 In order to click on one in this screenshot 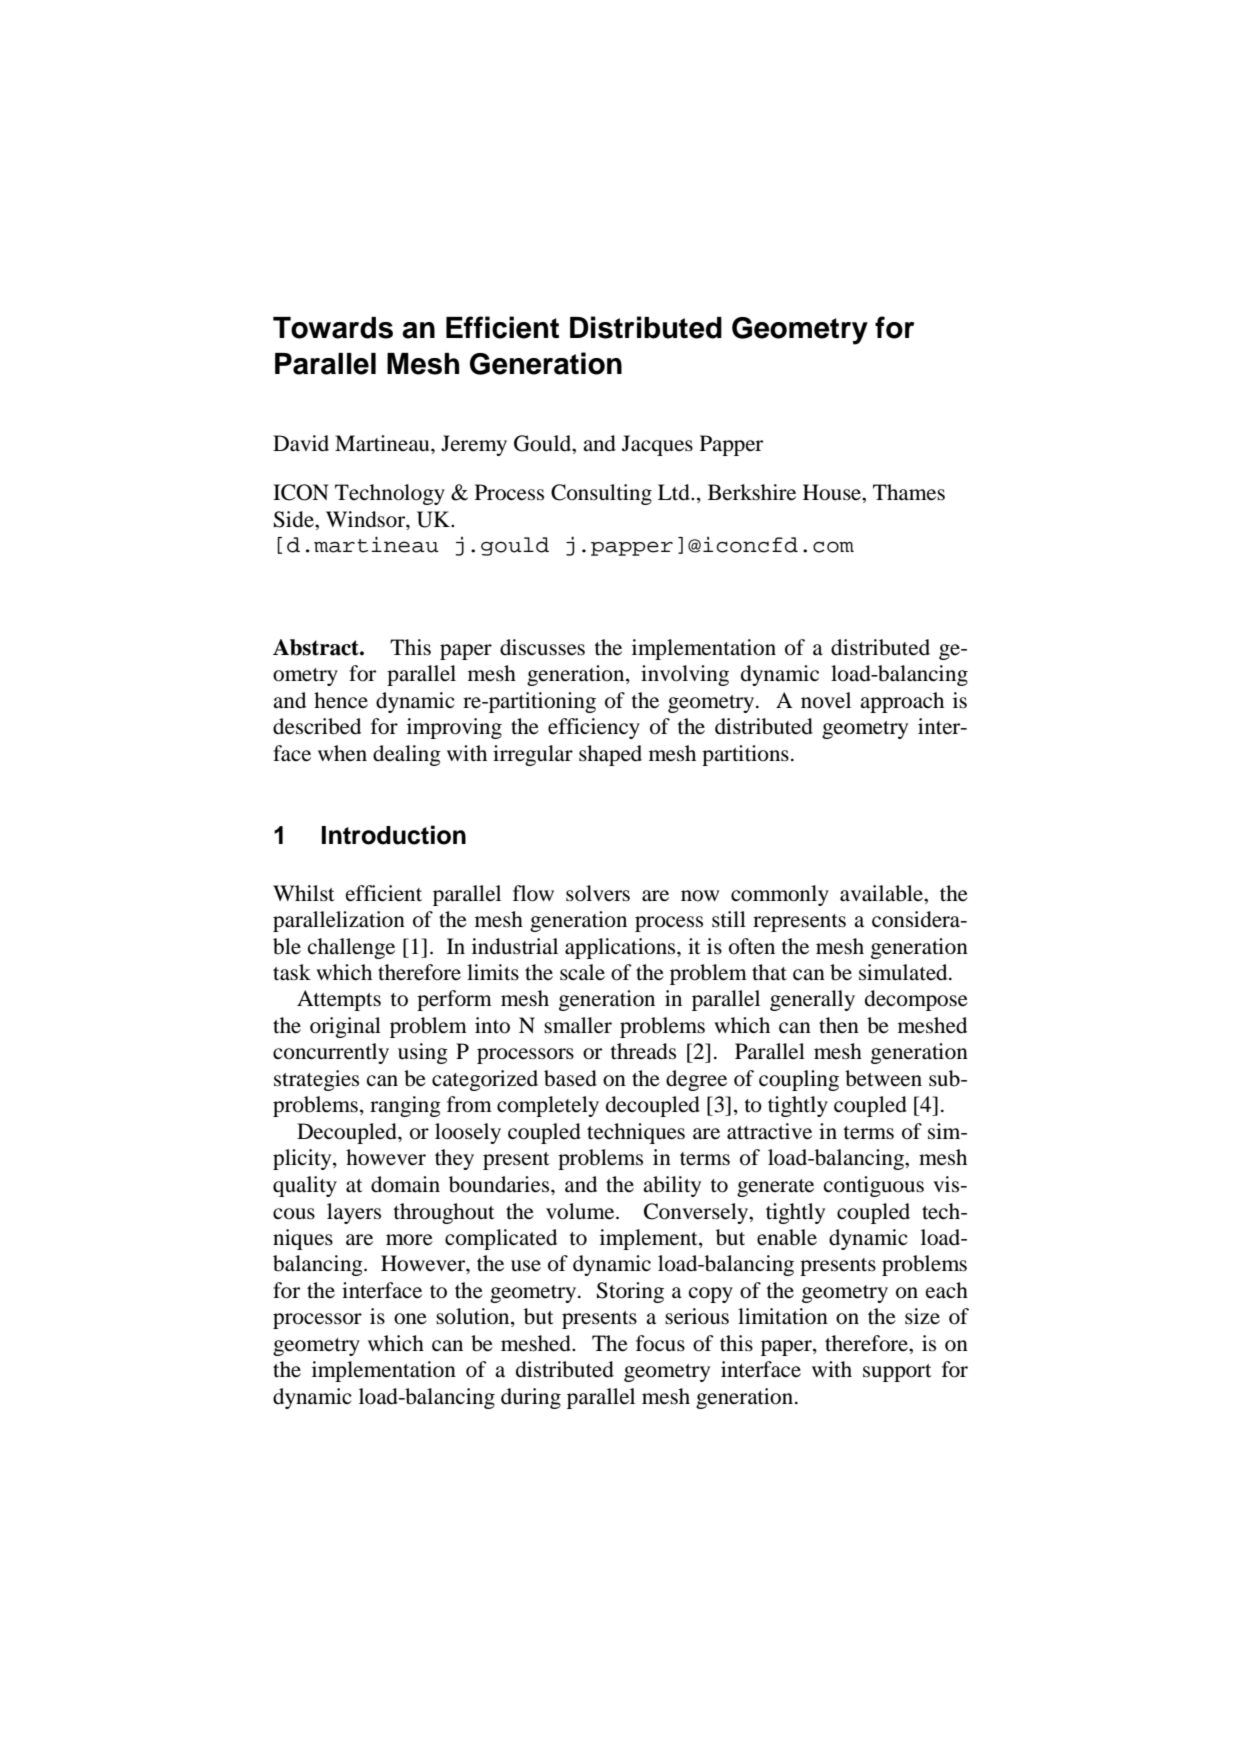, I will do `click(410, 1319)`.
